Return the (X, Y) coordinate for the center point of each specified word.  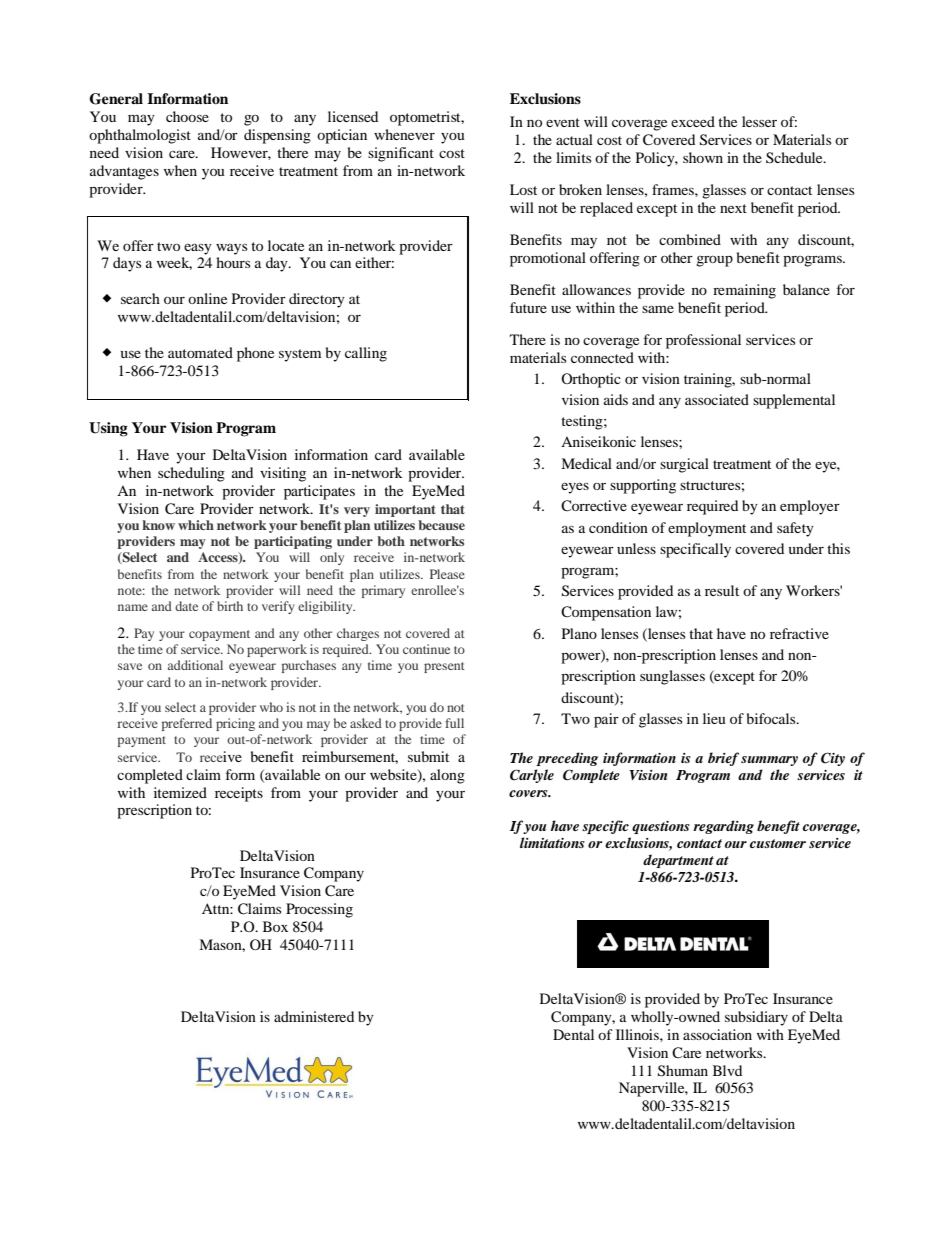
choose (187, 116)
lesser (759, 121)
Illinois (638, 1034)
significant (401, 154)
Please (447, 574)
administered (314, 1016)
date (186, 606)
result (722, 590)
